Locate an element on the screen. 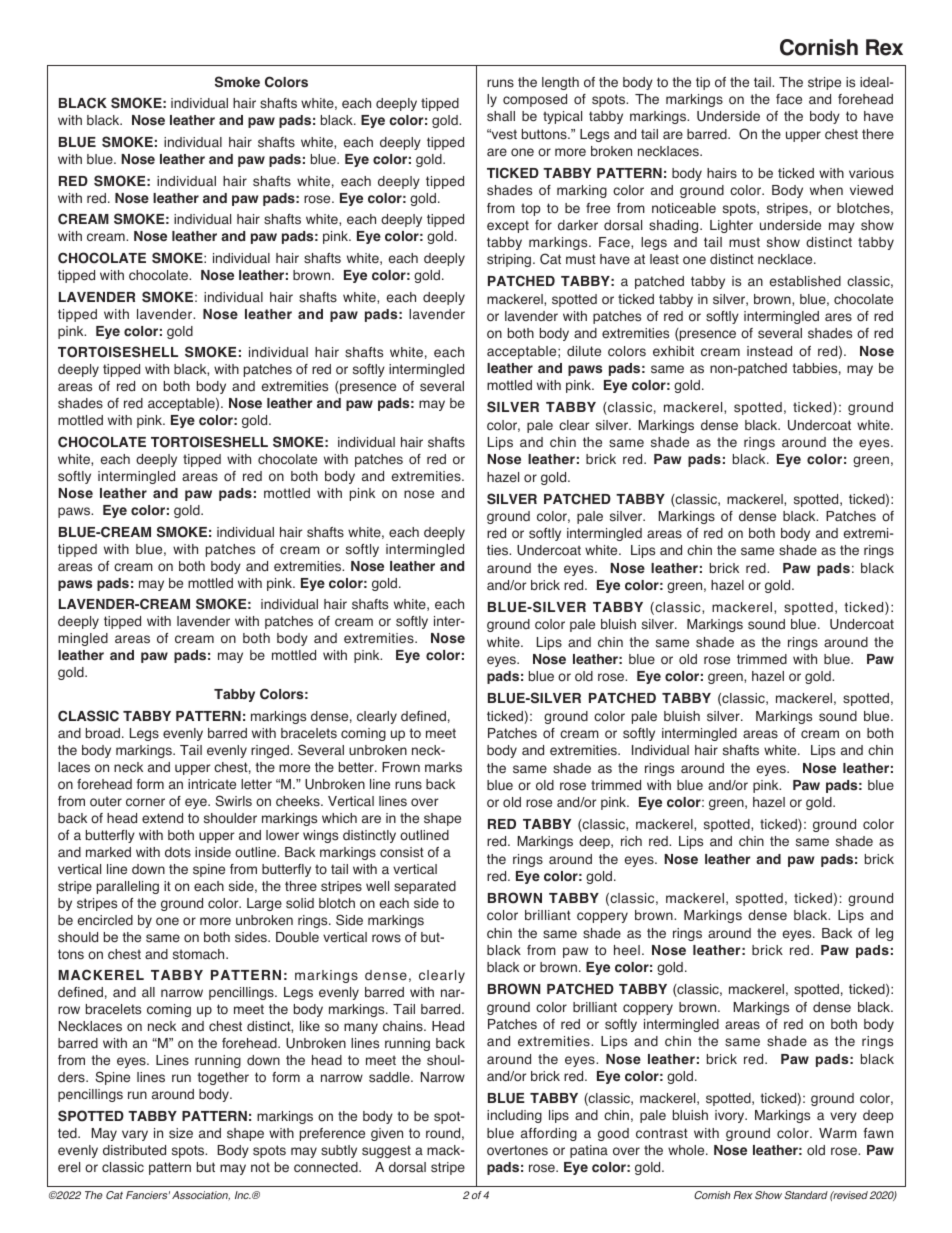  there is located at coordinates (878, 134).
